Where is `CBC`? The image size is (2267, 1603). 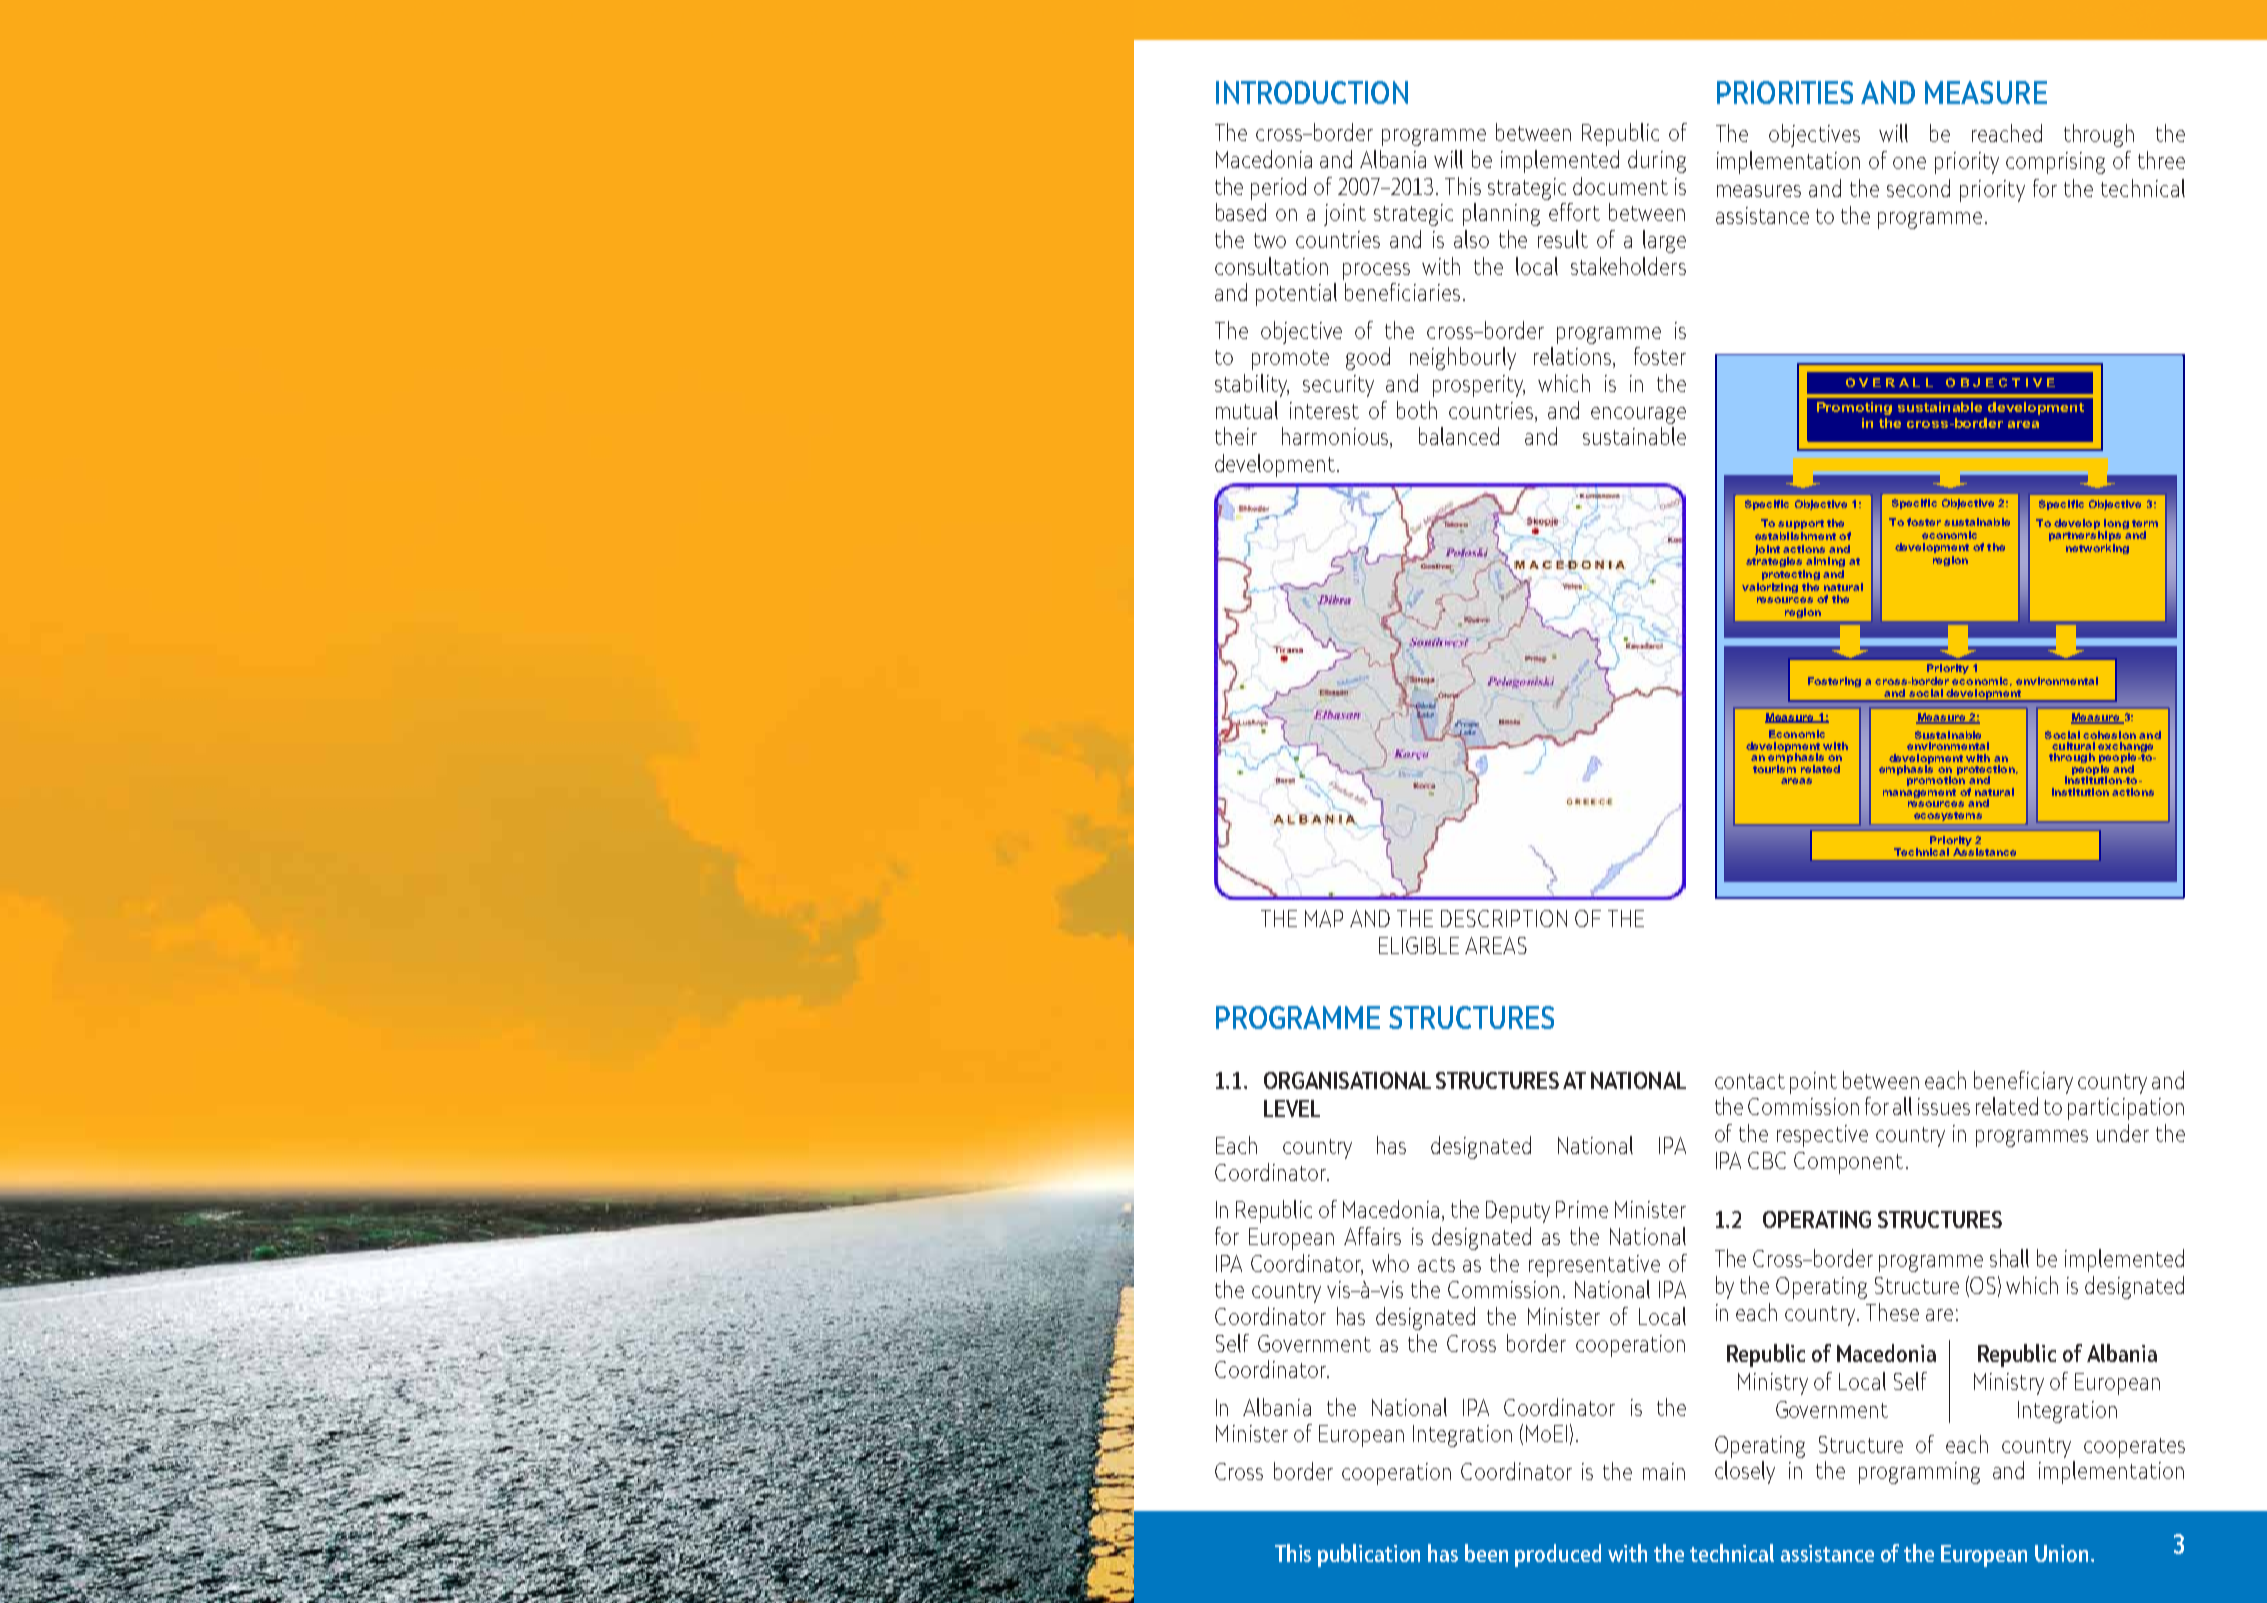
CBC is located at coordinates (1767, 1160).
